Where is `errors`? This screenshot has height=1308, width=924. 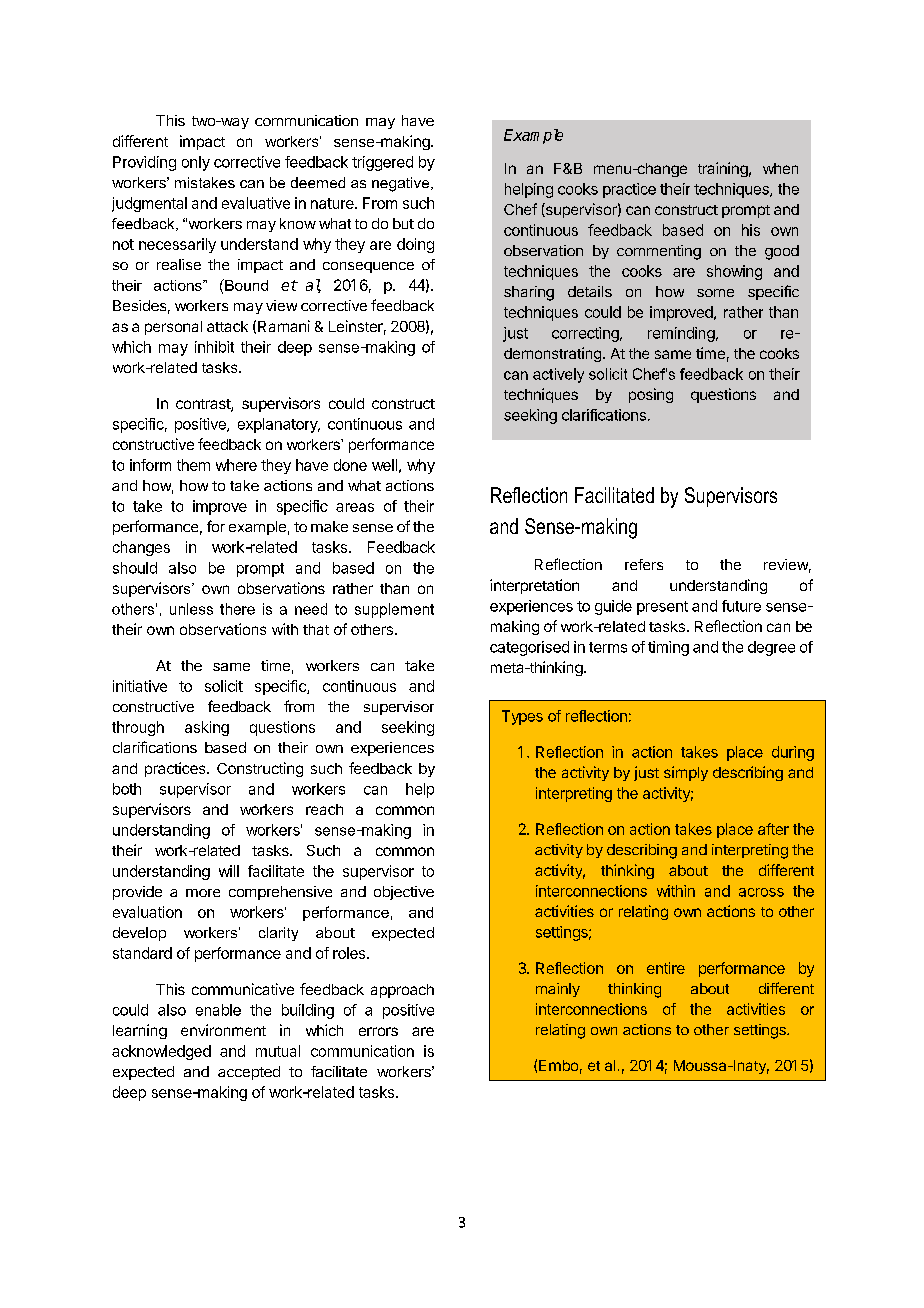
errors is located at coordinates (378, 1031).
